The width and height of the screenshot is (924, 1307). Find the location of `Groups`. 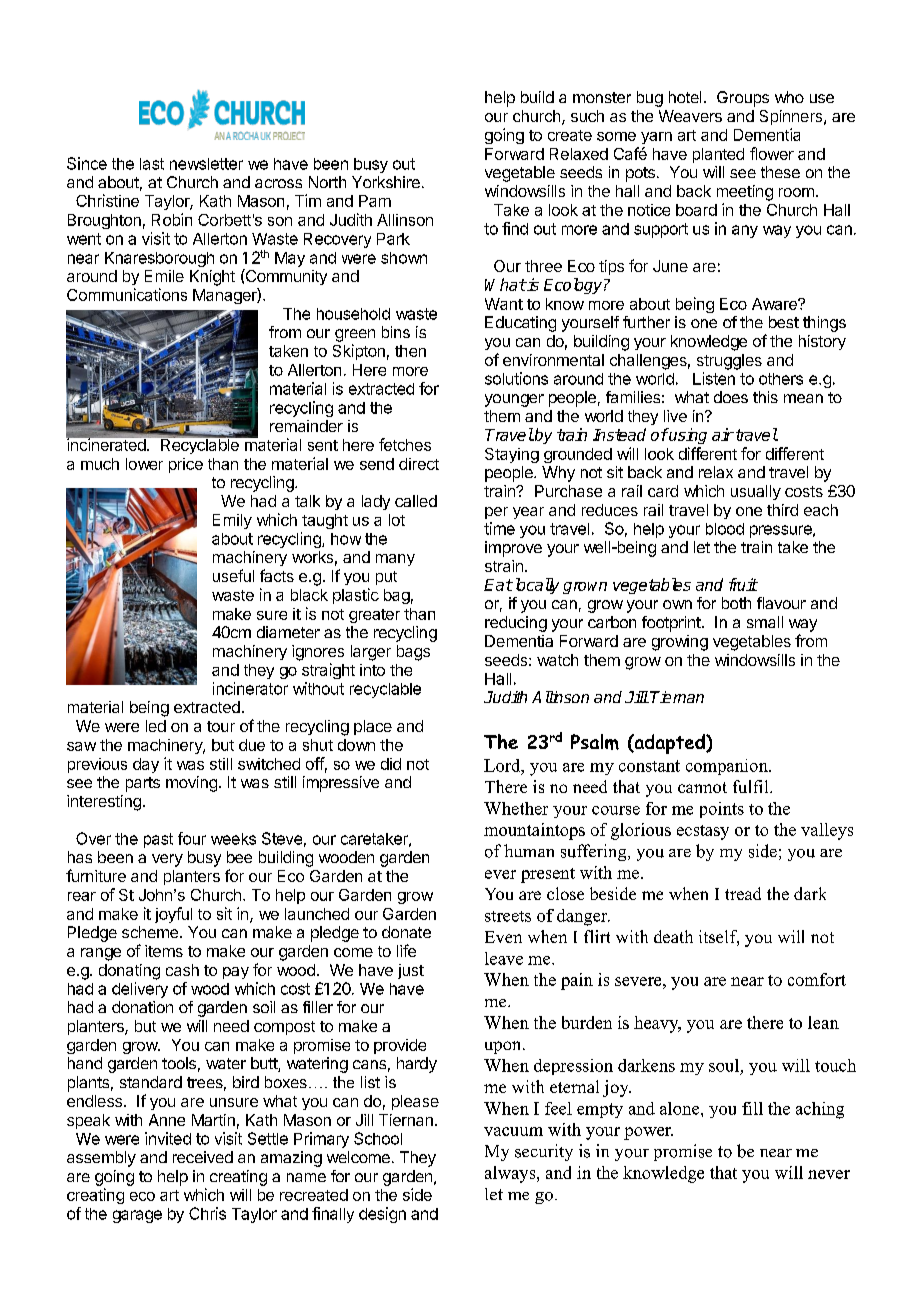

Groups is located at coordinates (743, 99).
